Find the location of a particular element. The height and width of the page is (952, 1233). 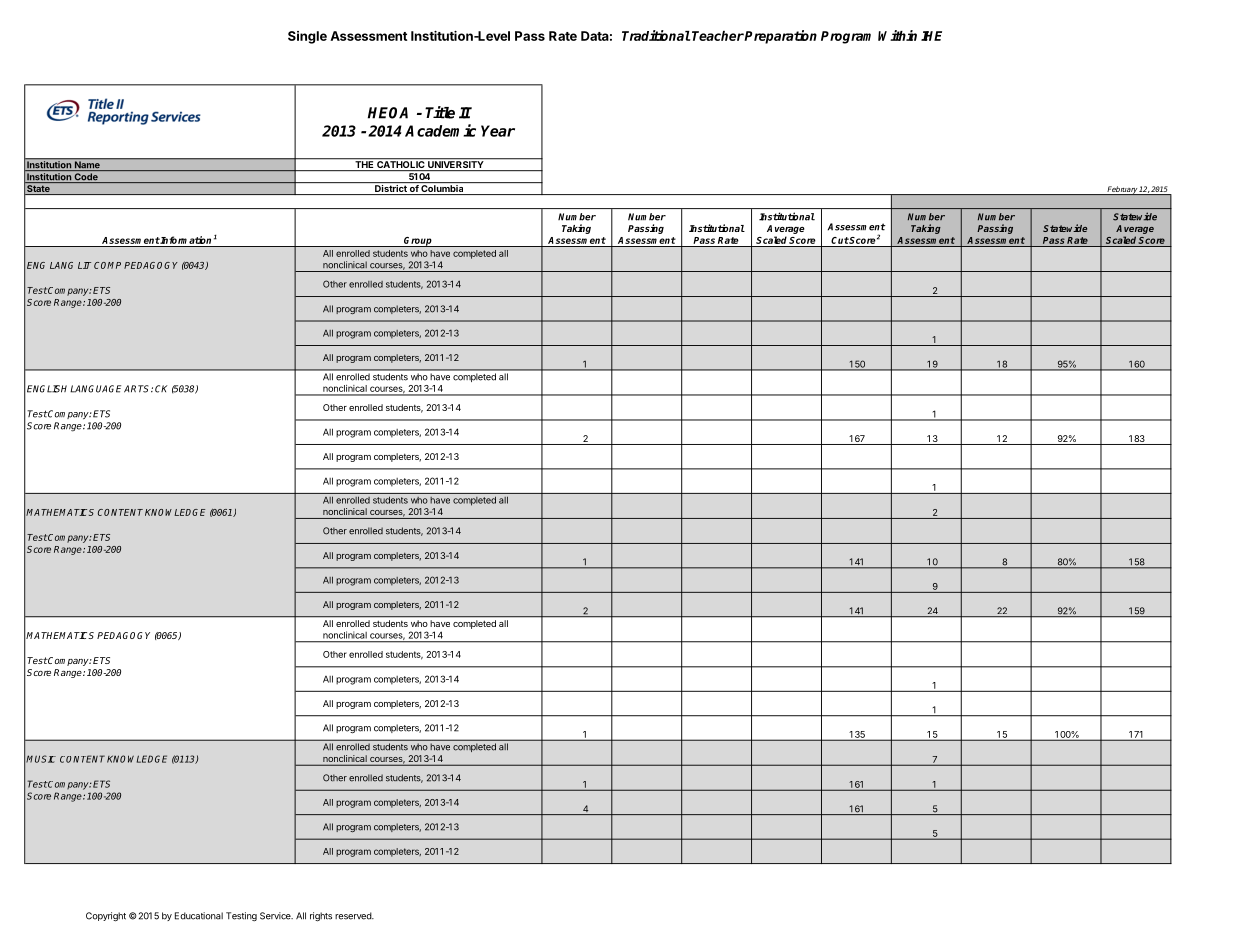

rights is located at coordinates (321, 917).
